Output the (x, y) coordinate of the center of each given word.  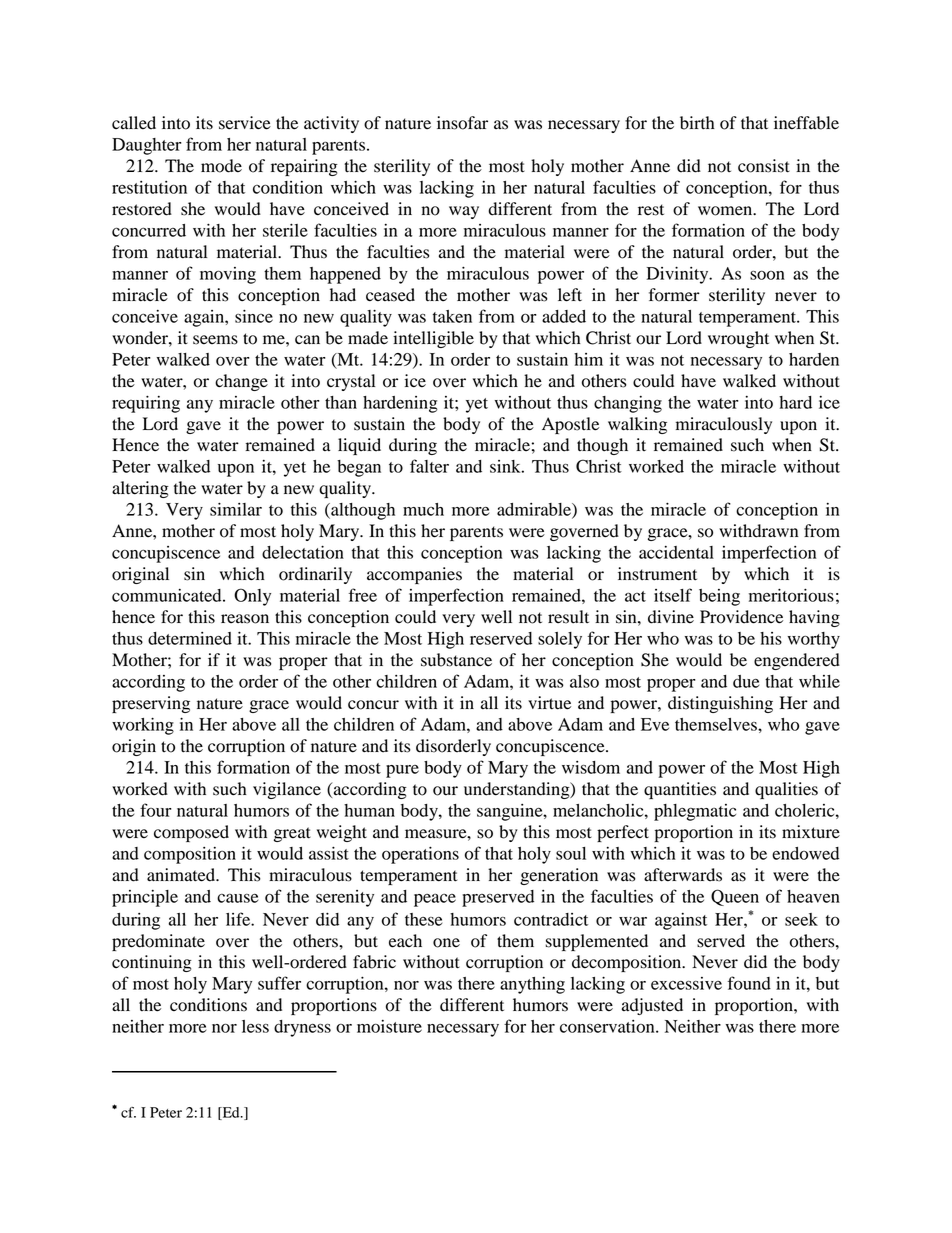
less (255, 1026)
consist (764, 166)
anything (532, 985)
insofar (462, 123)
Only (252, 597)
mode (221, 166)
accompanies (414, 575)
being (719, 597)
